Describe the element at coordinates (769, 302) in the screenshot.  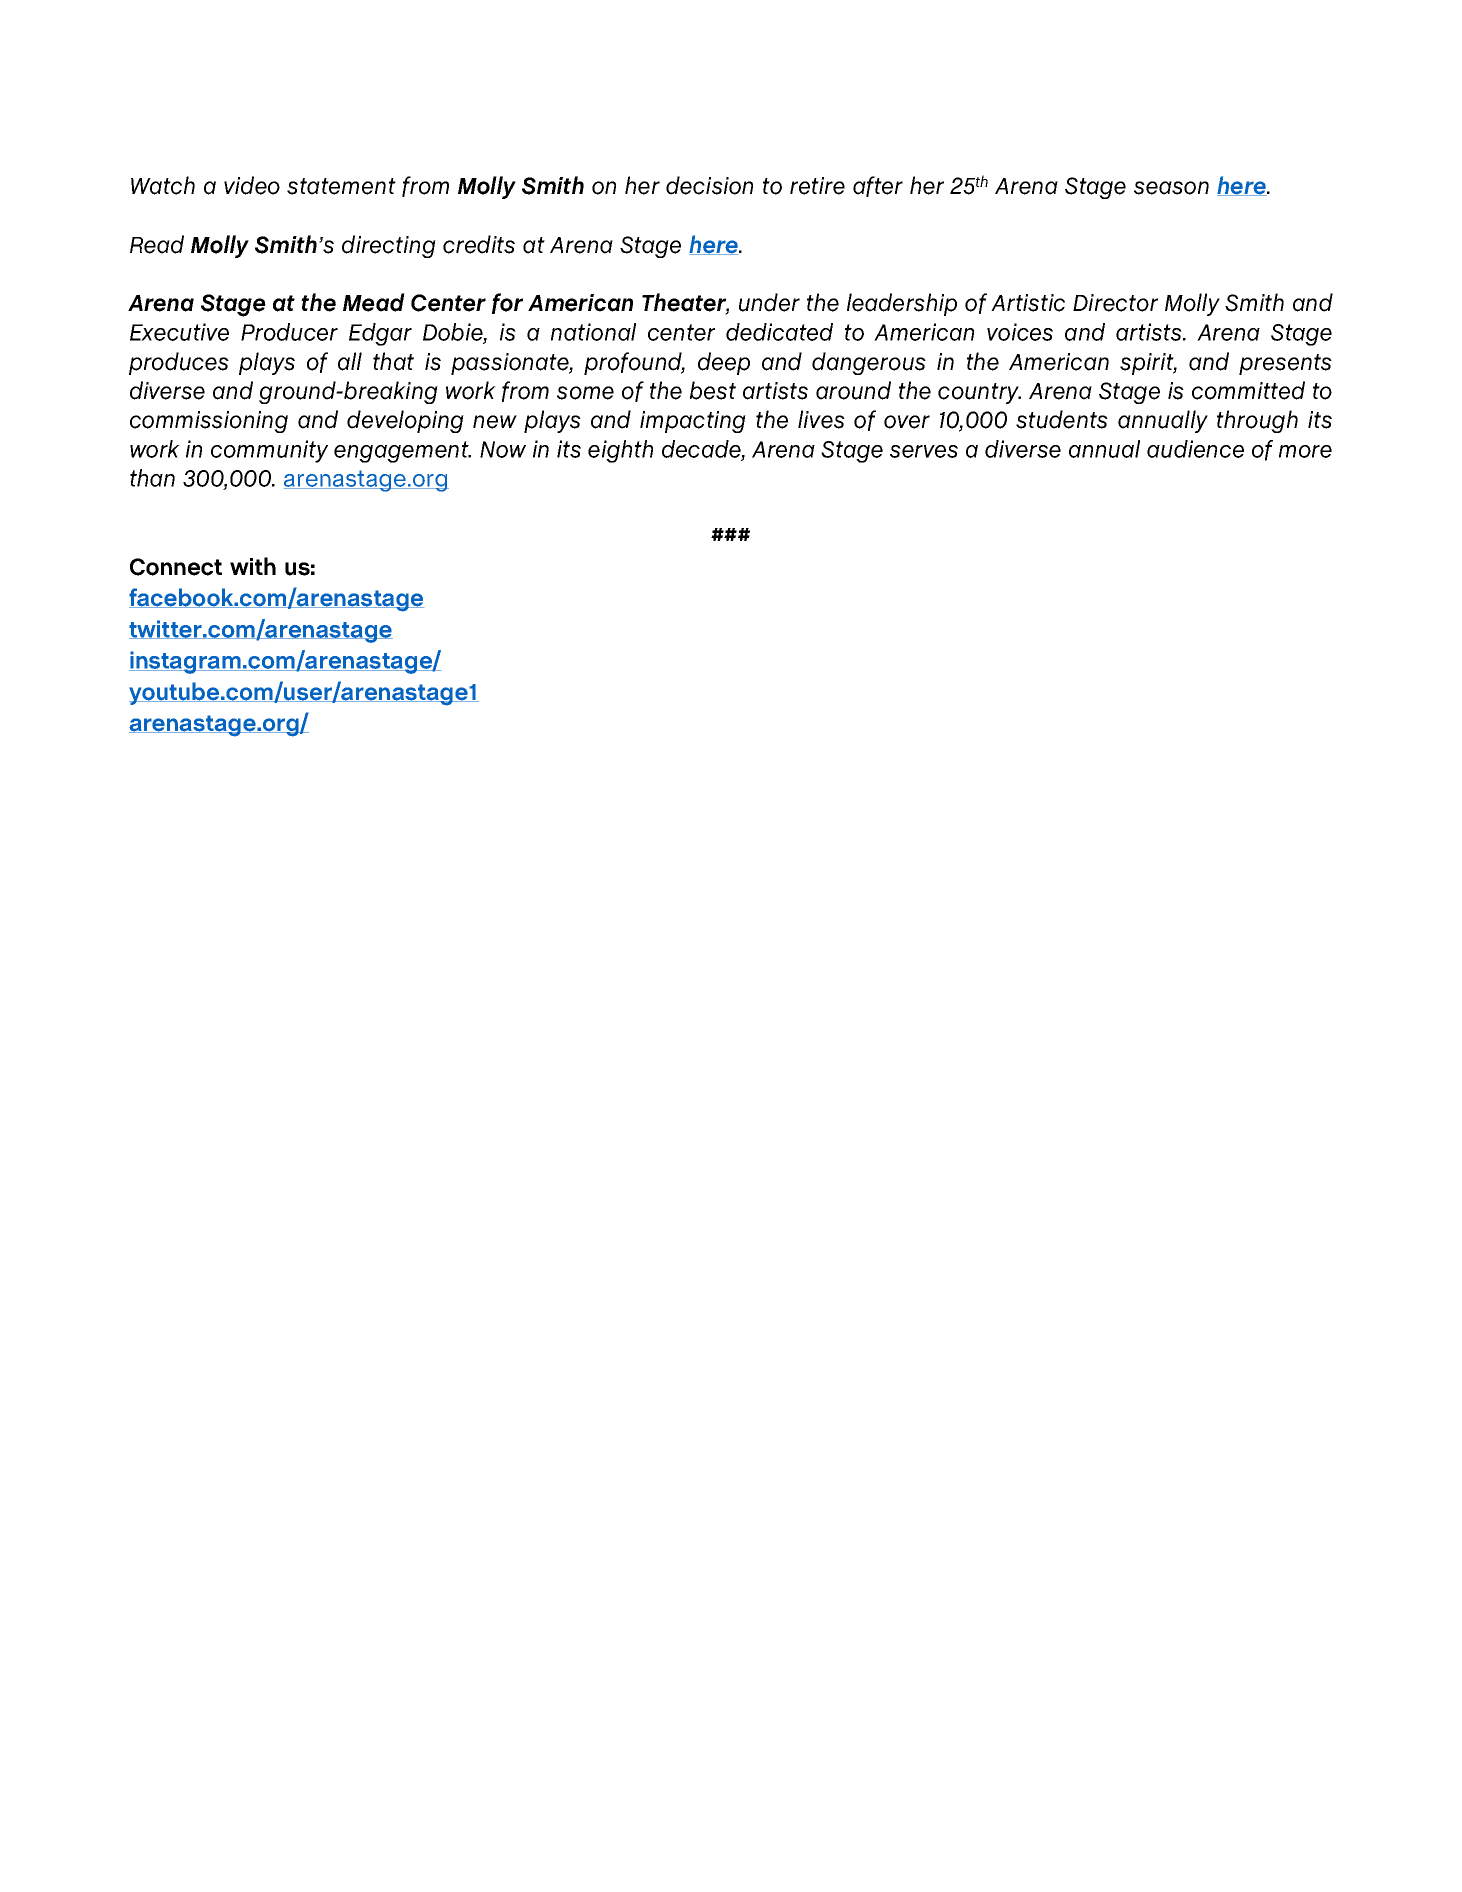
I see `under` at that location.
